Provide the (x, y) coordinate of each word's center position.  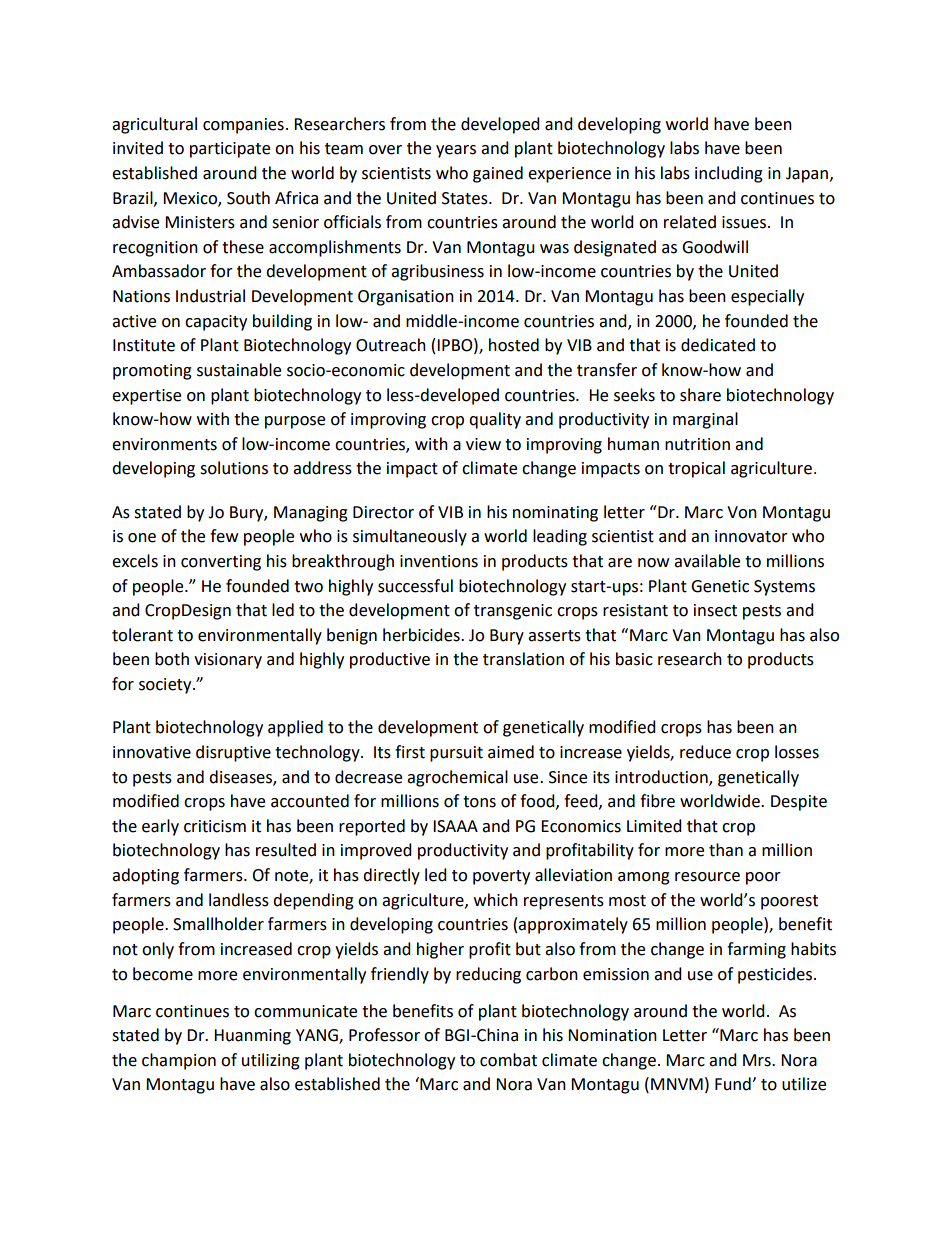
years (456, 151)
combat (508, 1060)
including (729, 174)
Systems (784, 588)
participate (230, 150)
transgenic (513, 612)
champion (179, 1061)
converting (221, 563)
